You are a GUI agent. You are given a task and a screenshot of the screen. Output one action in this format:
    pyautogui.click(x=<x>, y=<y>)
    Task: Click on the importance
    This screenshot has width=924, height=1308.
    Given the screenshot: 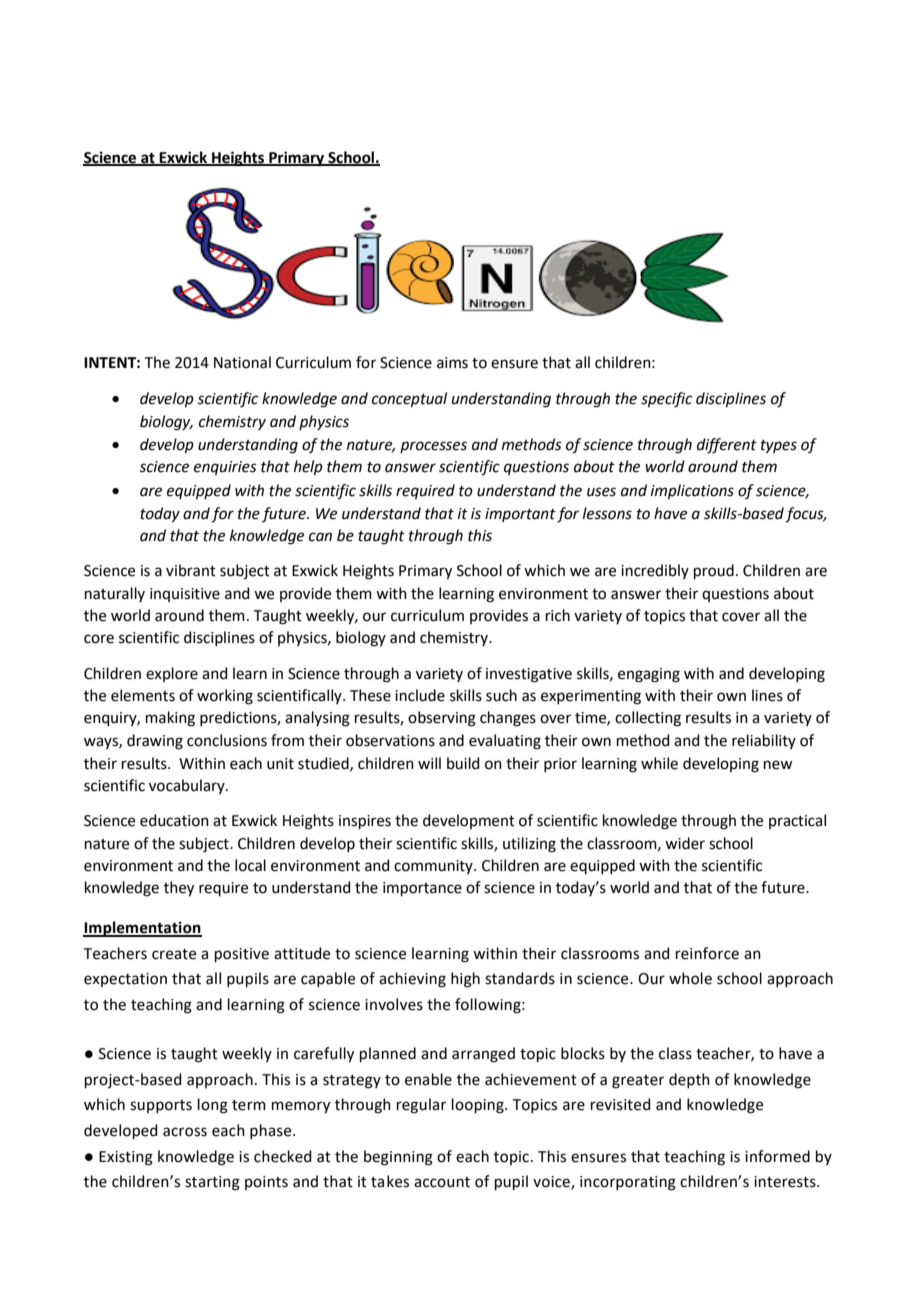 What is the action you would take?
    pyautogui.click(x=422, y=889)
